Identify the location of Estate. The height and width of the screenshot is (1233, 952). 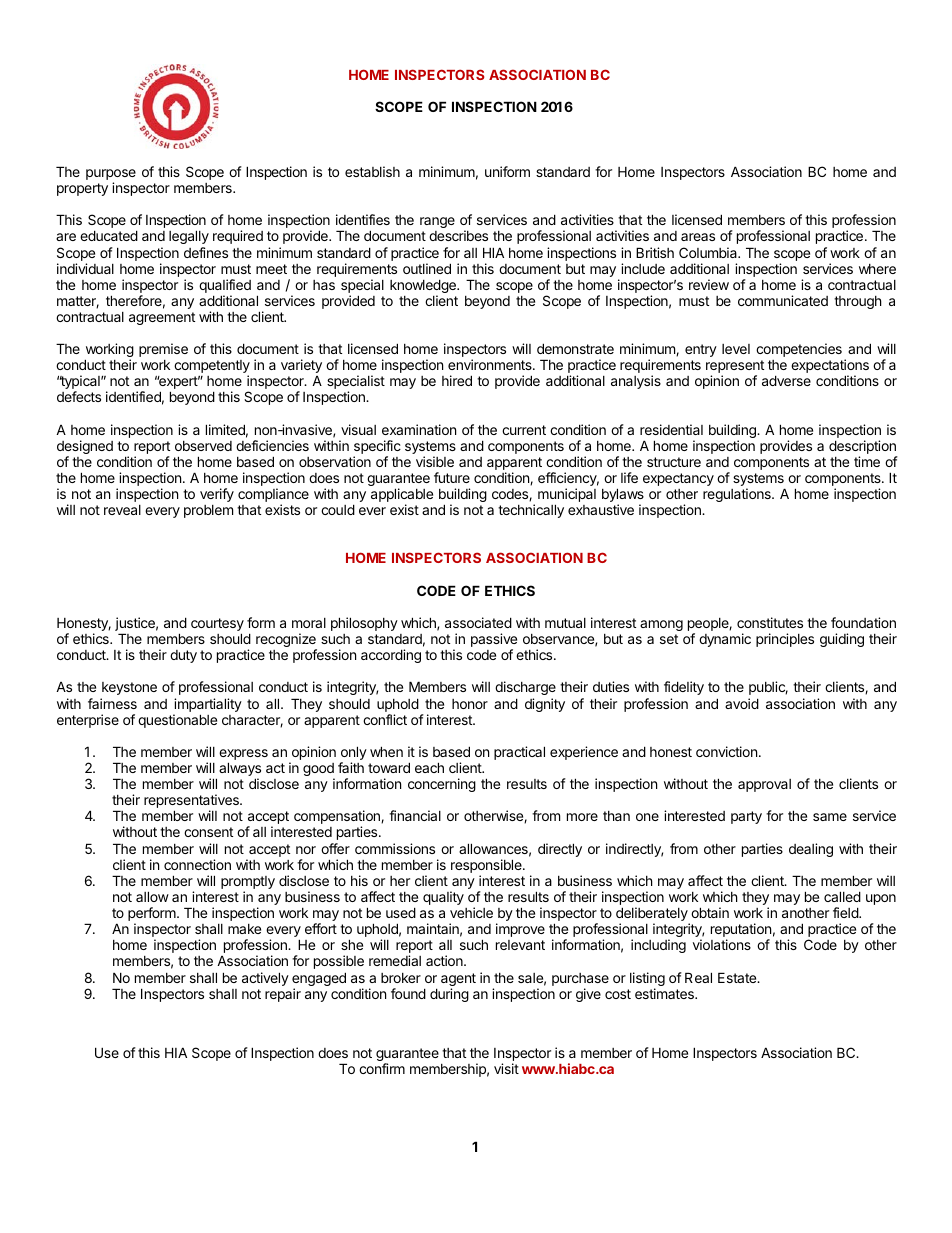
(738, 977).
